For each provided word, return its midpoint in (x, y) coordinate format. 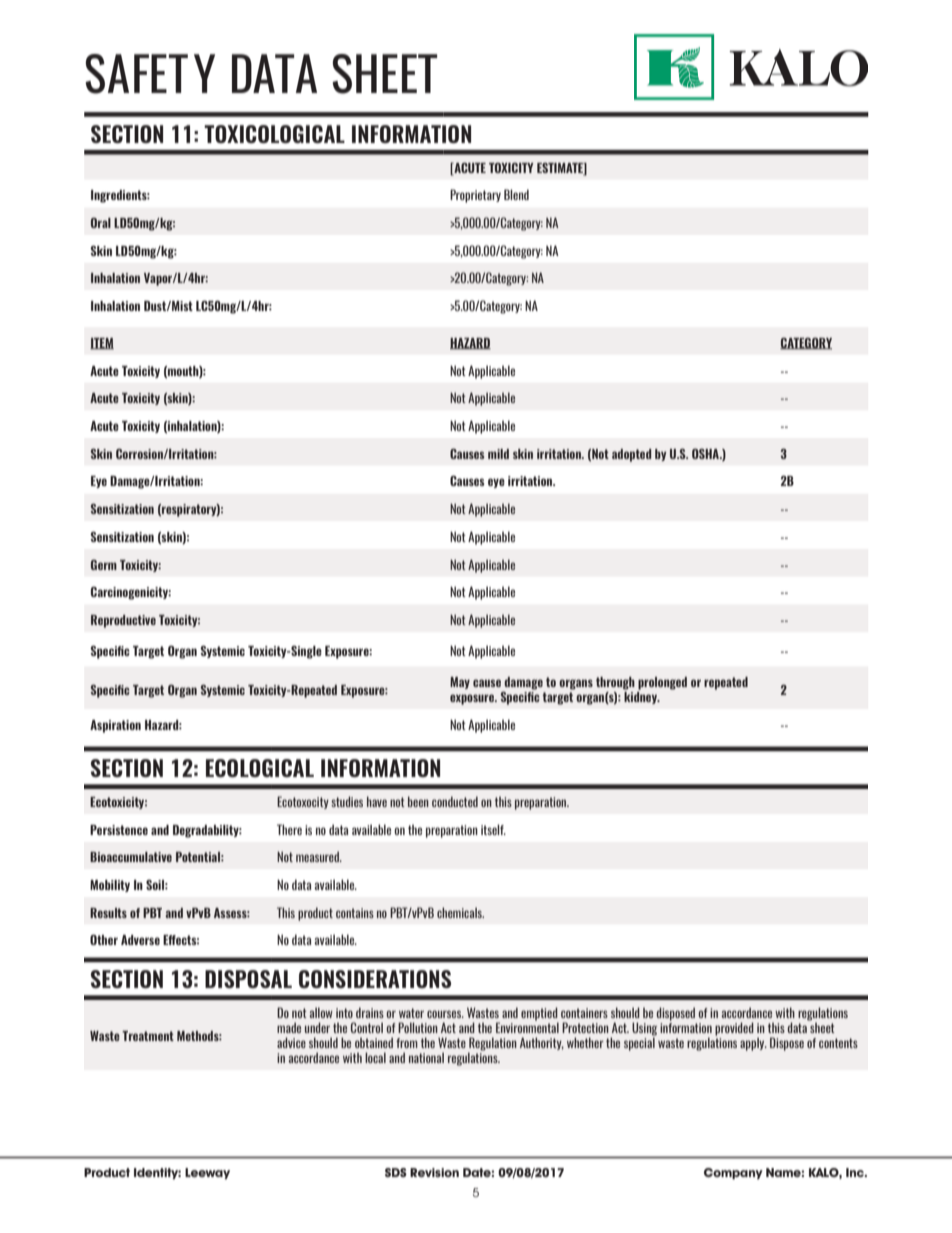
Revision (434, 1172)
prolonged (662, 683)
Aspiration (115, 726)
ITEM (102, 344)
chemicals (460, 912)
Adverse (140, 940)
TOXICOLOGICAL (274, 134)
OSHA (707, 454)
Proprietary (475, 196)
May (460, 683)
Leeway (207, 1173)
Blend (516, 194)
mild (498, 454)
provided (734, 1029)
